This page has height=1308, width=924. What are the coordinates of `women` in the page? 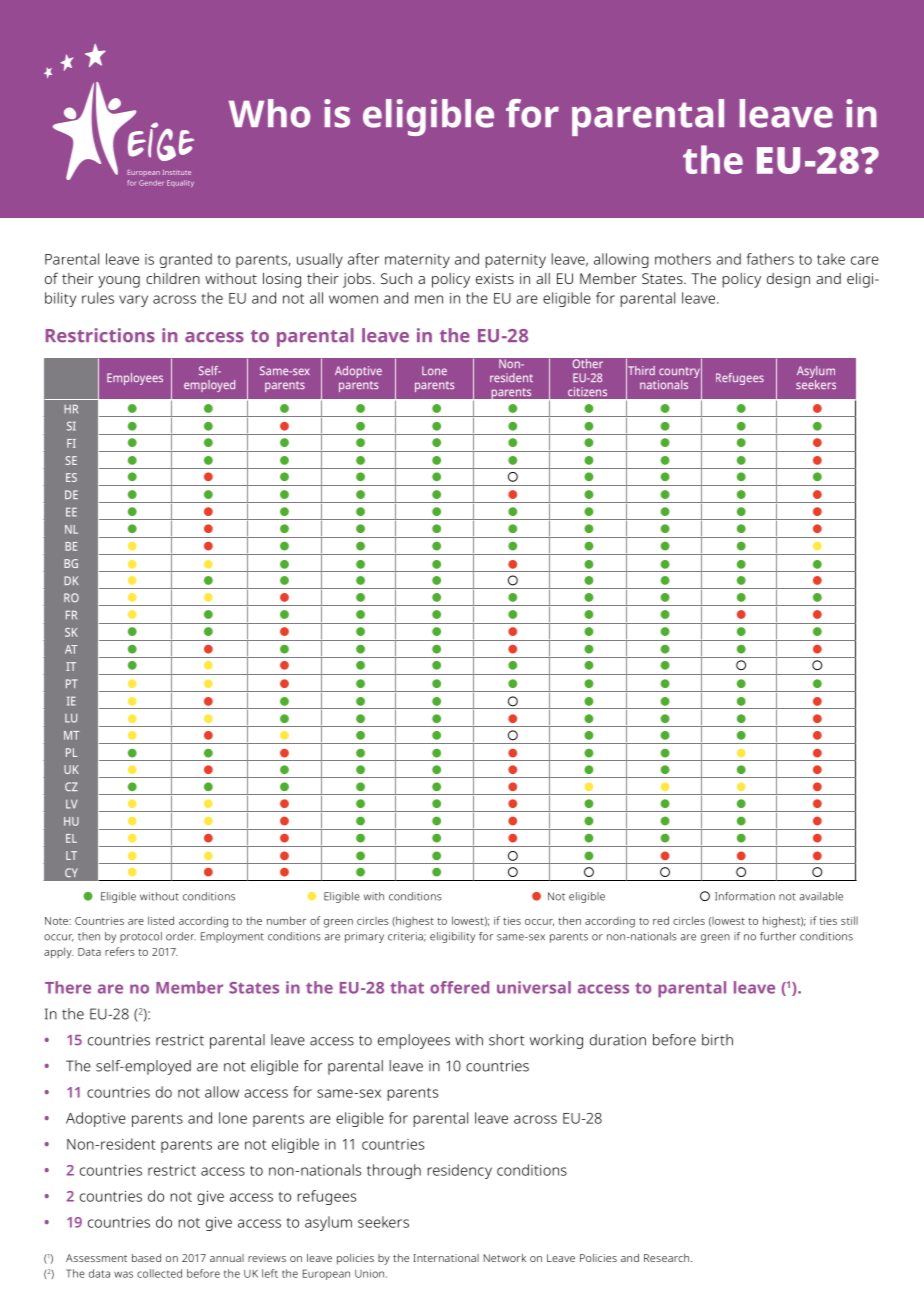 It's located at (353, 299).
